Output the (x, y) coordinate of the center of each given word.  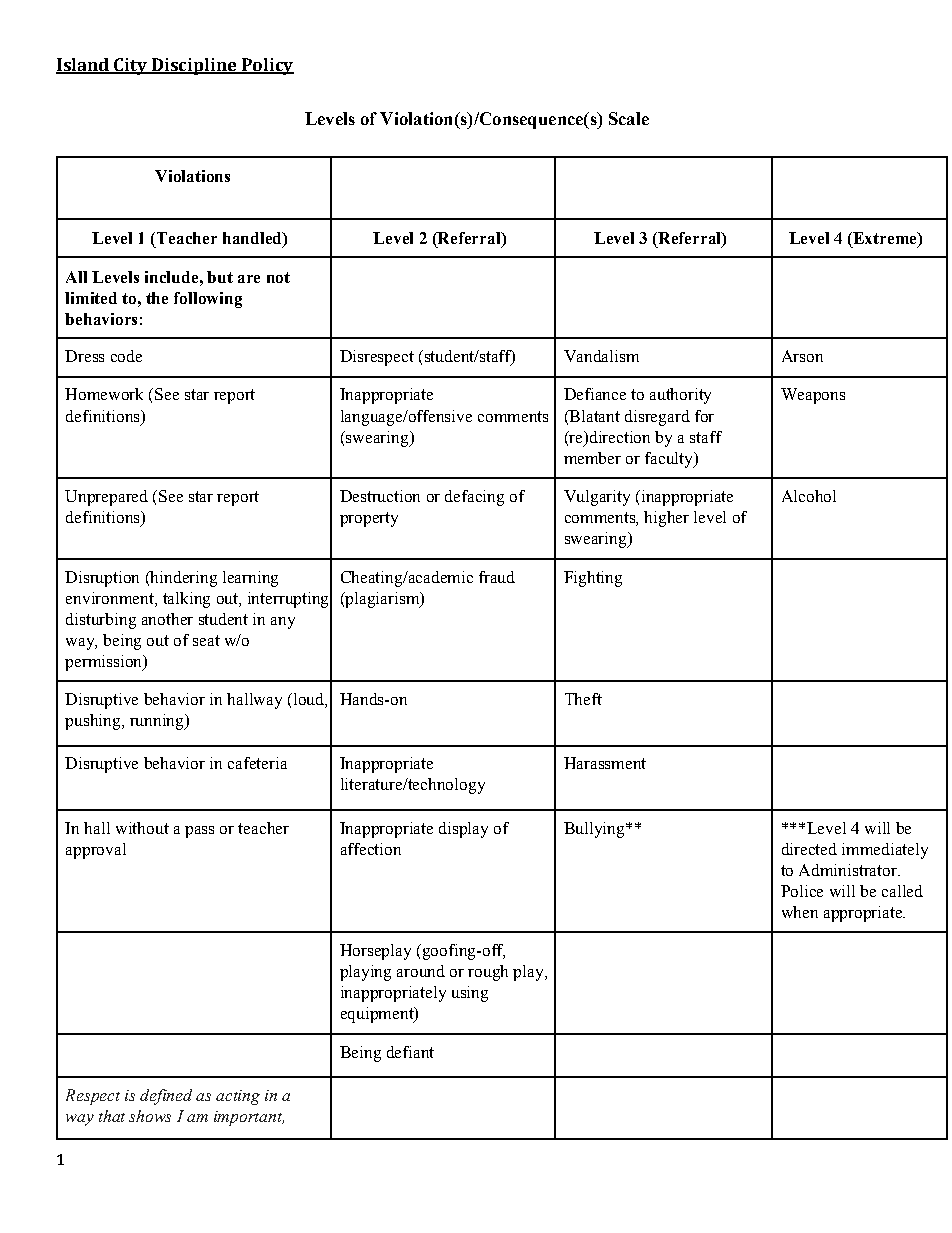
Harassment (605, 763)
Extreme (885, 239)
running (158, 722)
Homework (104, 394)
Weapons (813, 396)
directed (809, 849)
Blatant (593, 417)
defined (166, 1097)
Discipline (194, 66)
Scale (629, 118)
